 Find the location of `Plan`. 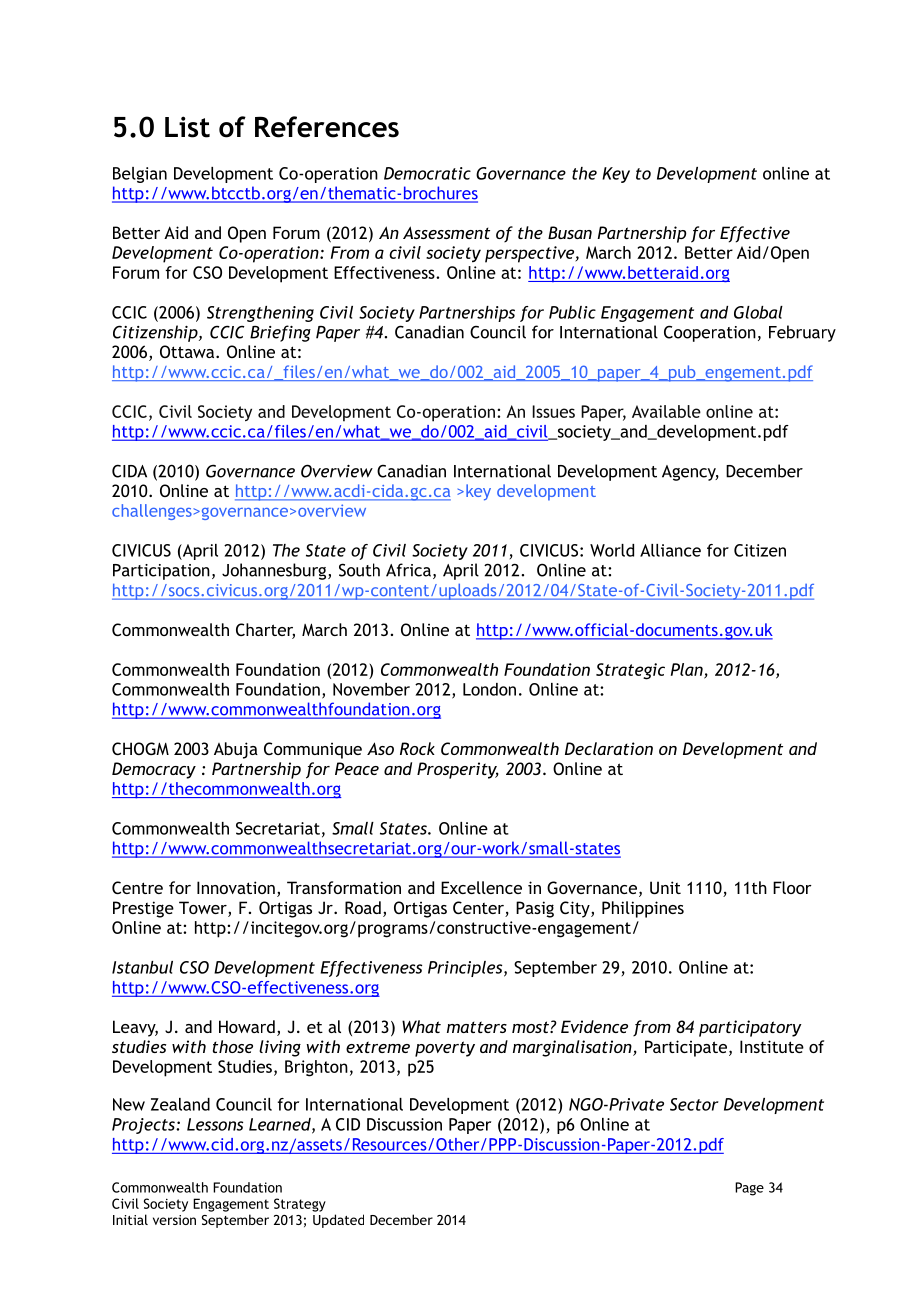

Plan is located at coordinates (688, 670).
